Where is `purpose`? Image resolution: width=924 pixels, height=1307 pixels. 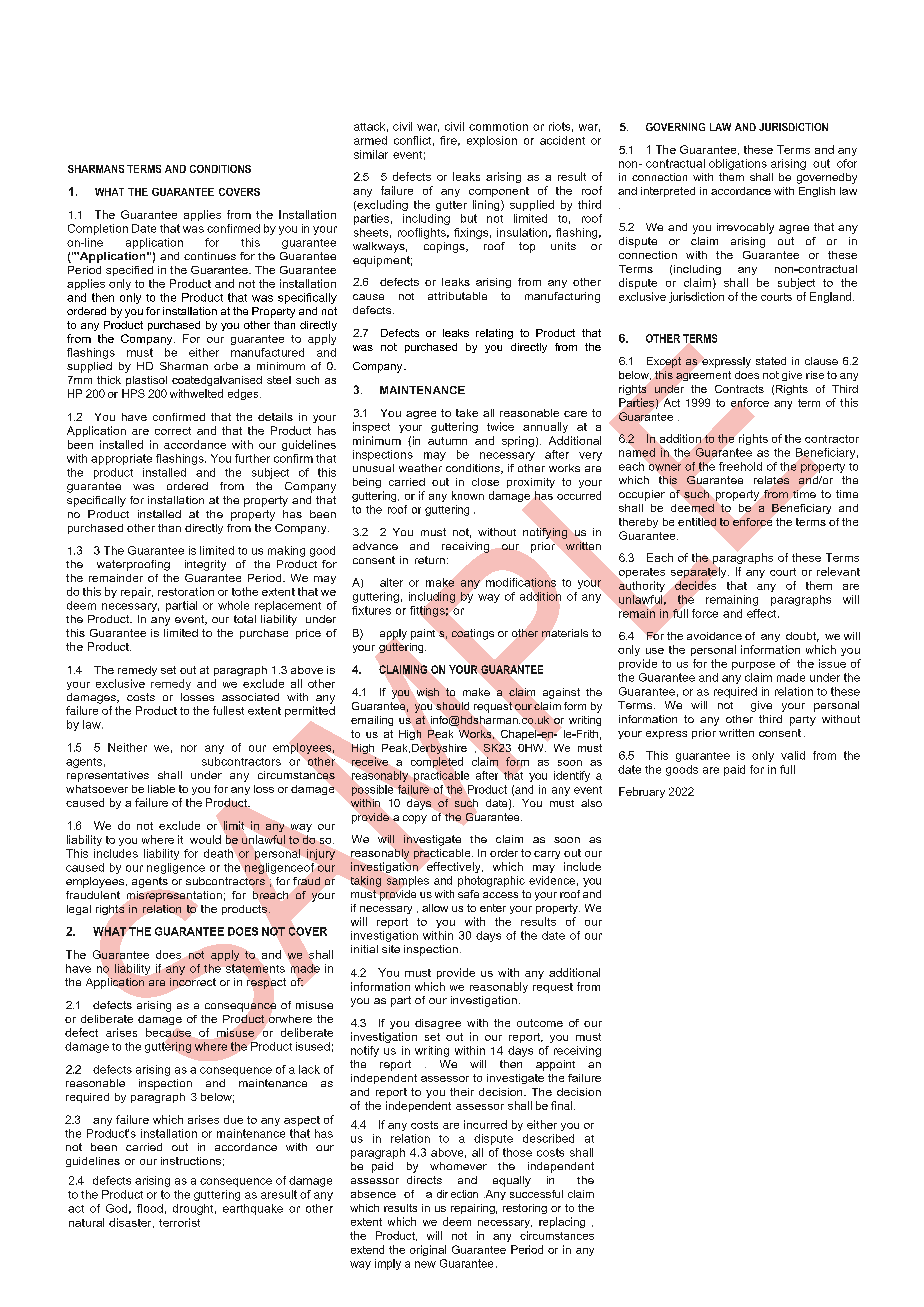 purpose is located at coordinates (753, 666).
